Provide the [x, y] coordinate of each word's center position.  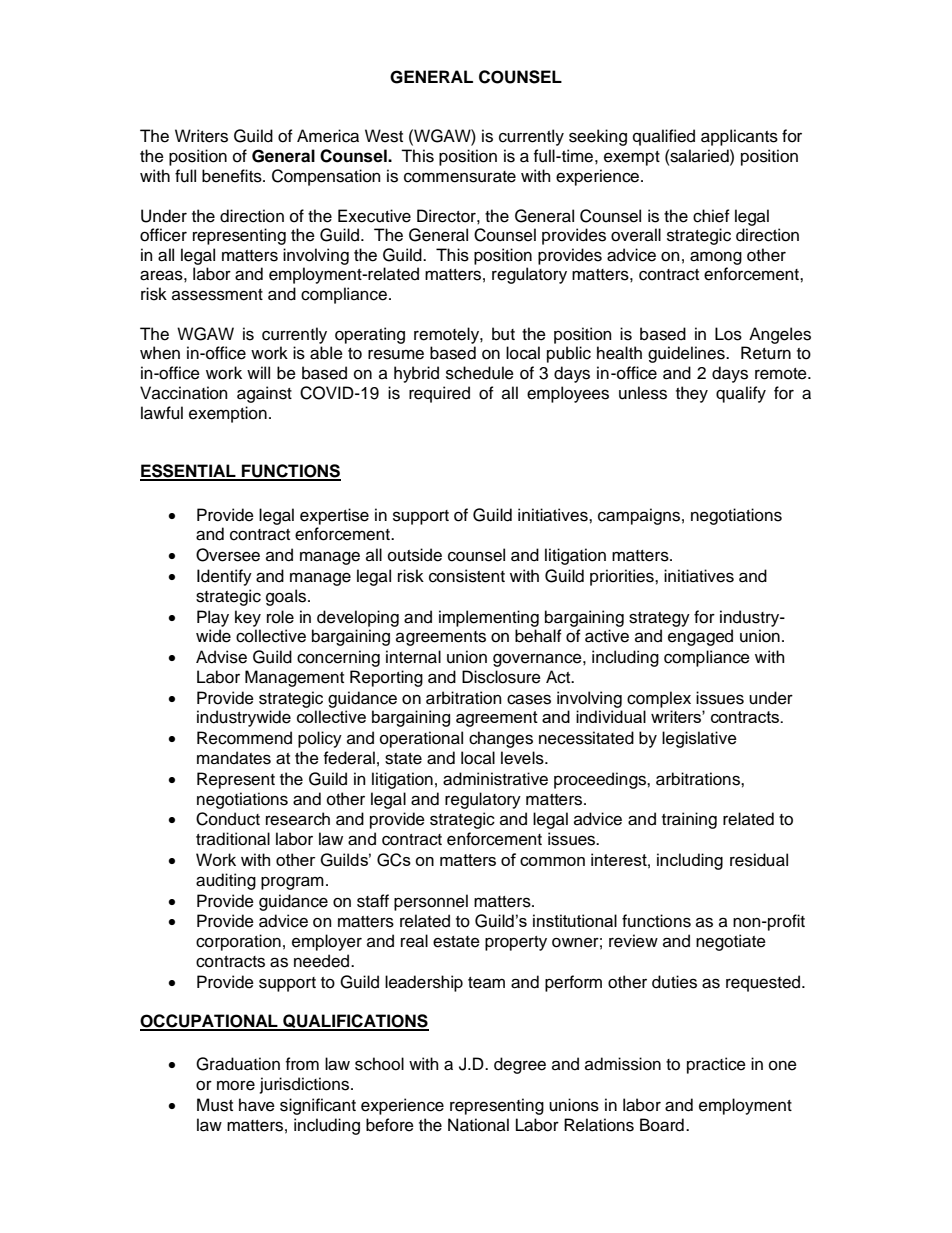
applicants [739, 137]
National [478, 1125]
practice [716, 1065]
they [692, 394]
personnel [431, 902]
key [248, 618]
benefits [233, 176]
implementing [489, 618]
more [236, 1085]
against [264, 394]
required [439, 394]
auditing [226, 881]
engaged [700, 637]
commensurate [460, 177]
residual [759, 860]
